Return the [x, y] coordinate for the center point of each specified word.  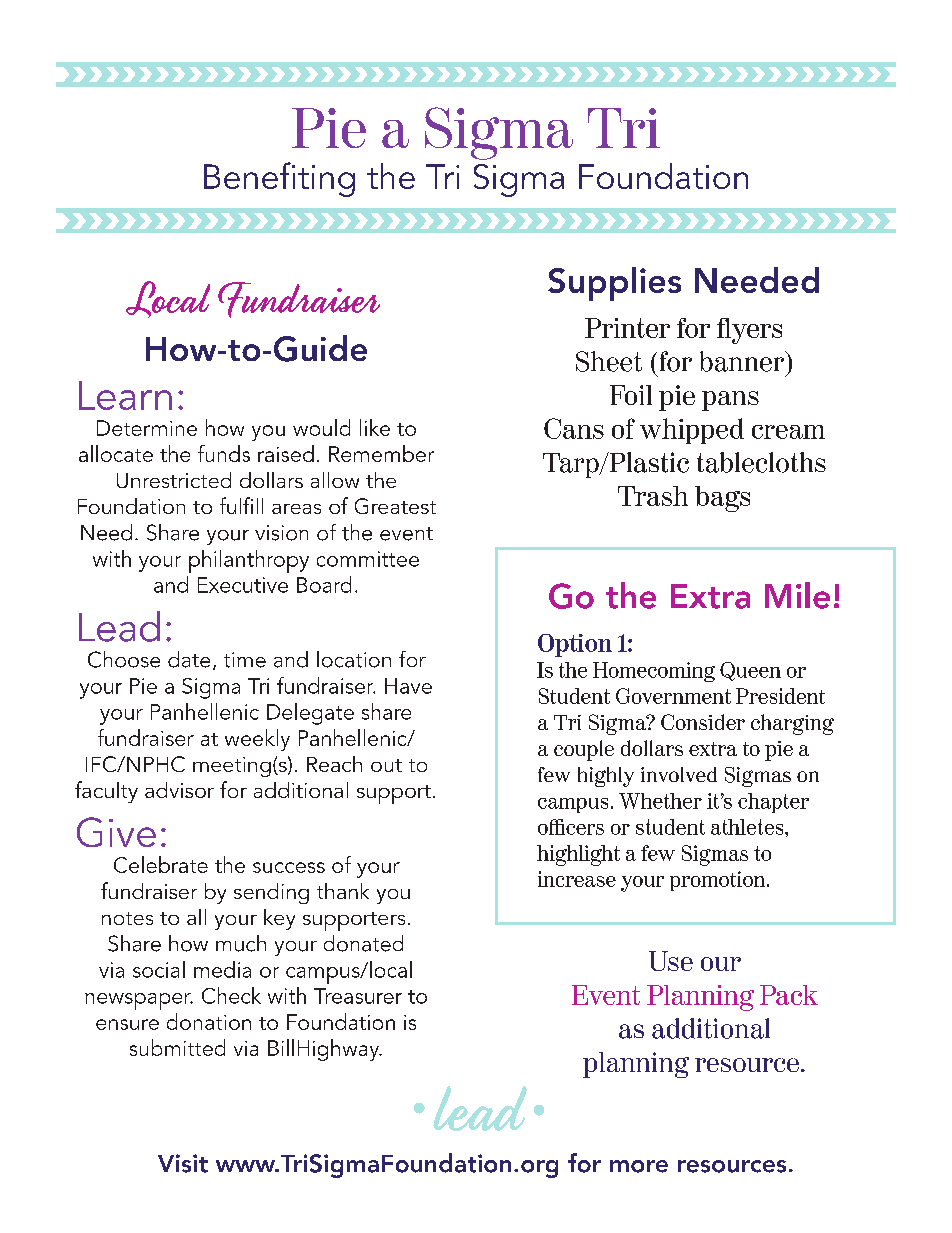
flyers [749, 331]
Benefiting [279, 179]
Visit [183, 1163]
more [639, 1166]
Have [408, 686]
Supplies [614, 284]
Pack [789, 995]
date [189, 659]
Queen [750, 671]
